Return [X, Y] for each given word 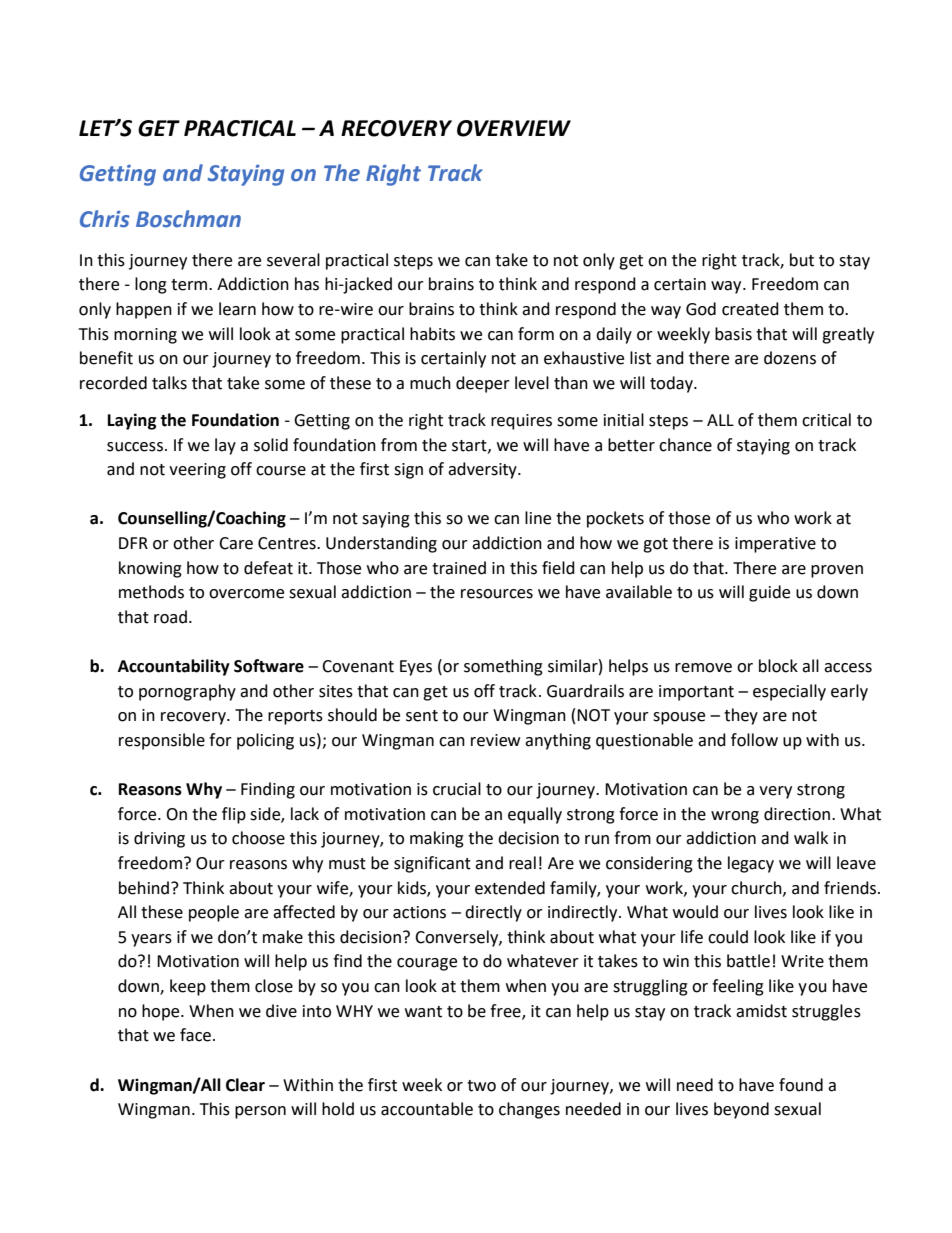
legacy [751, 864]
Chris [105, 219]
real [522, 863]
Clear [245, 1085]
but [802, 260]
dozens [790, 358]
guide [769, 593]
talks [169, 383]
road [170, 617]
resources [497, 594]
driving [159, 839]
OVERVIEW [514, 128]
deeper [483, 384]
